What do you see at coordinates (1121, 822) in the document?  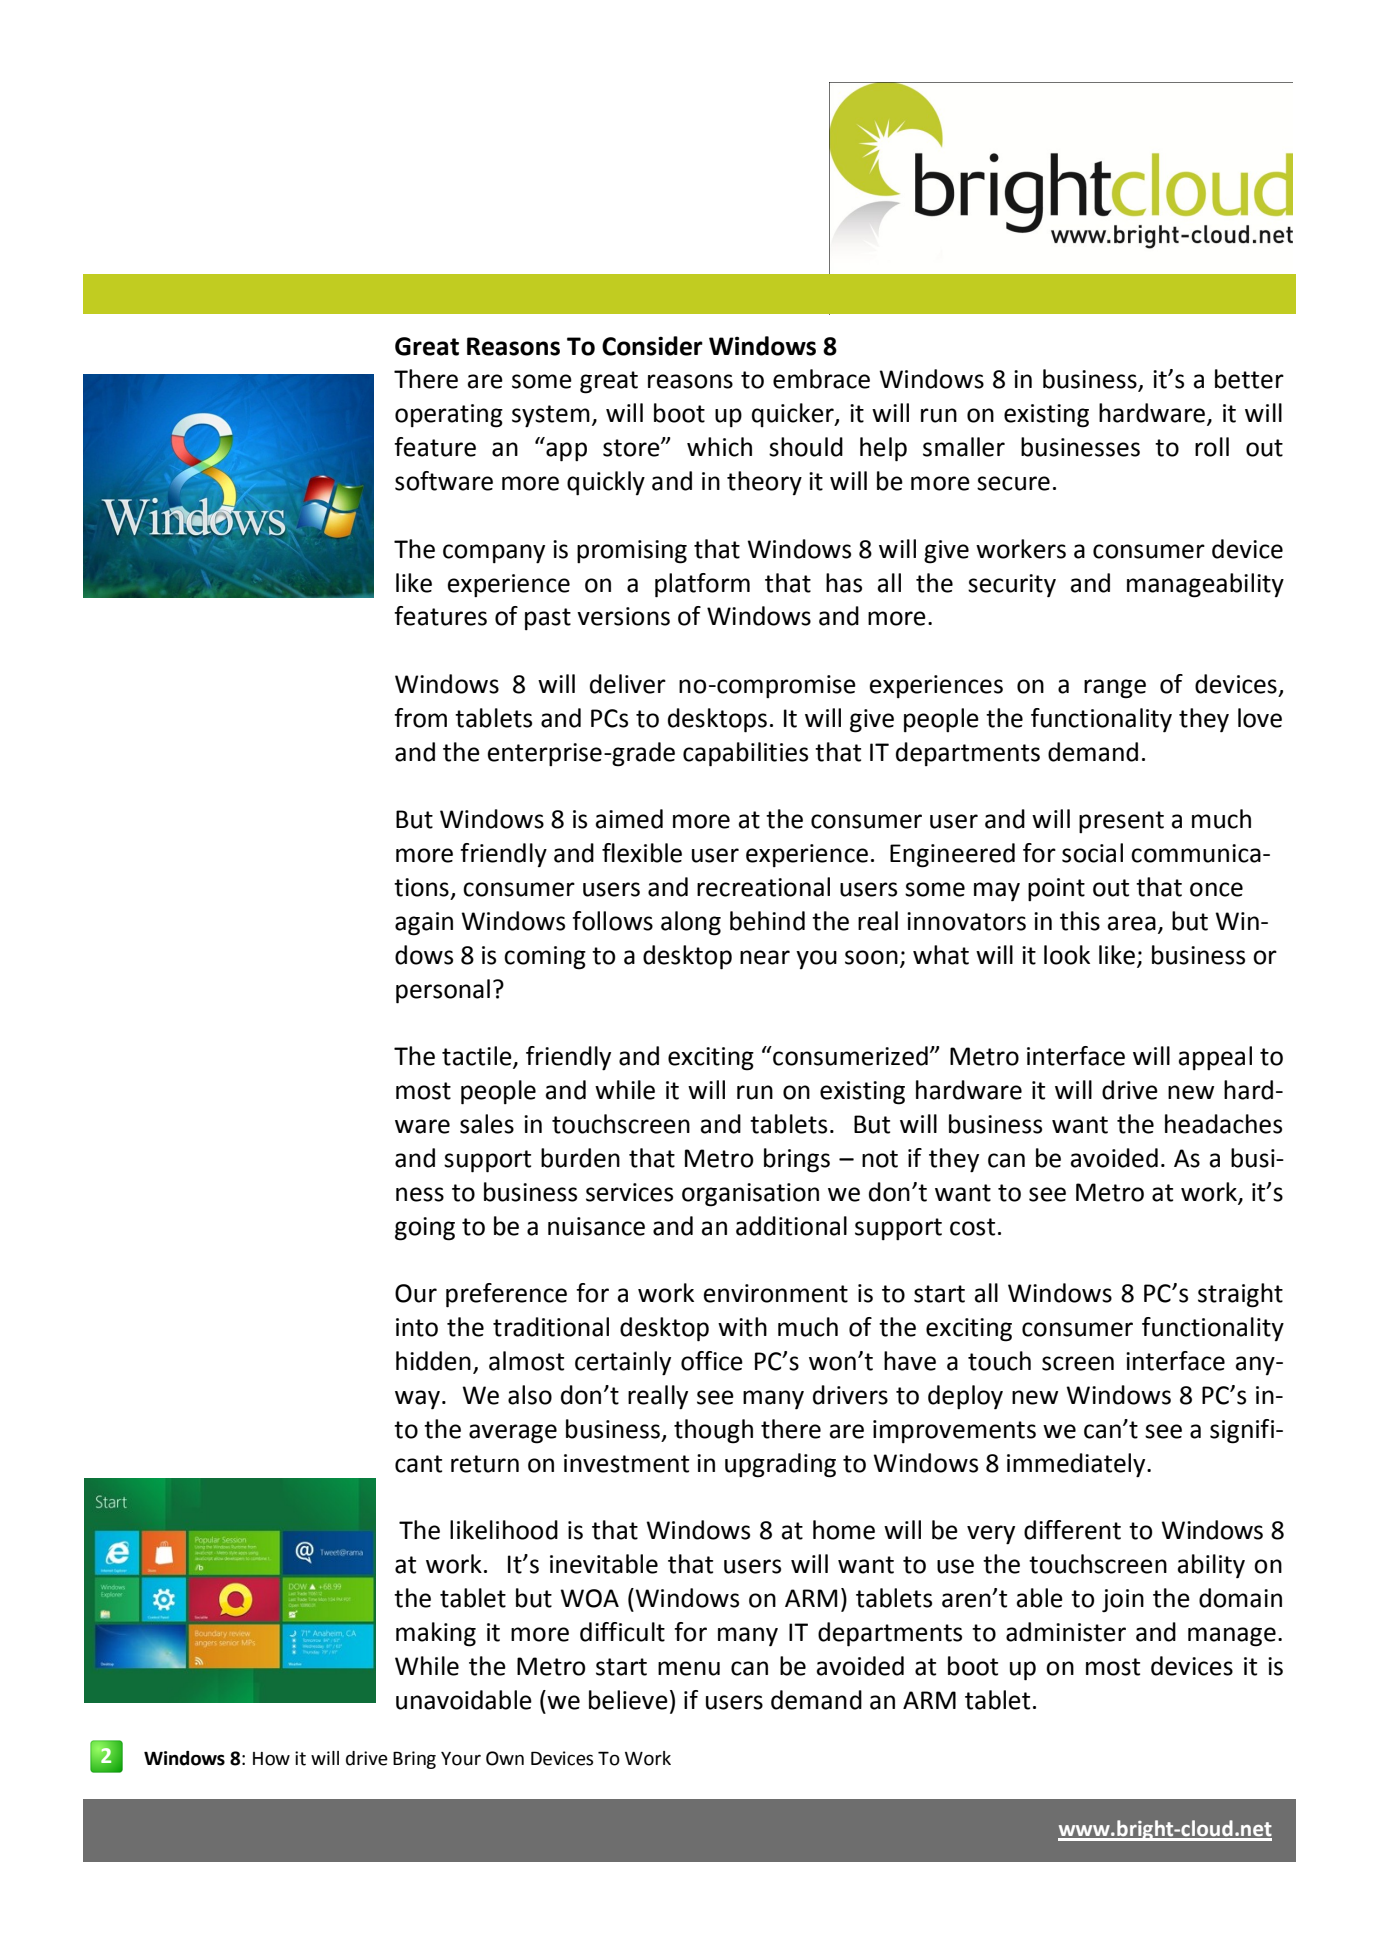 I see `present` at bounding box center [1121, 822].
